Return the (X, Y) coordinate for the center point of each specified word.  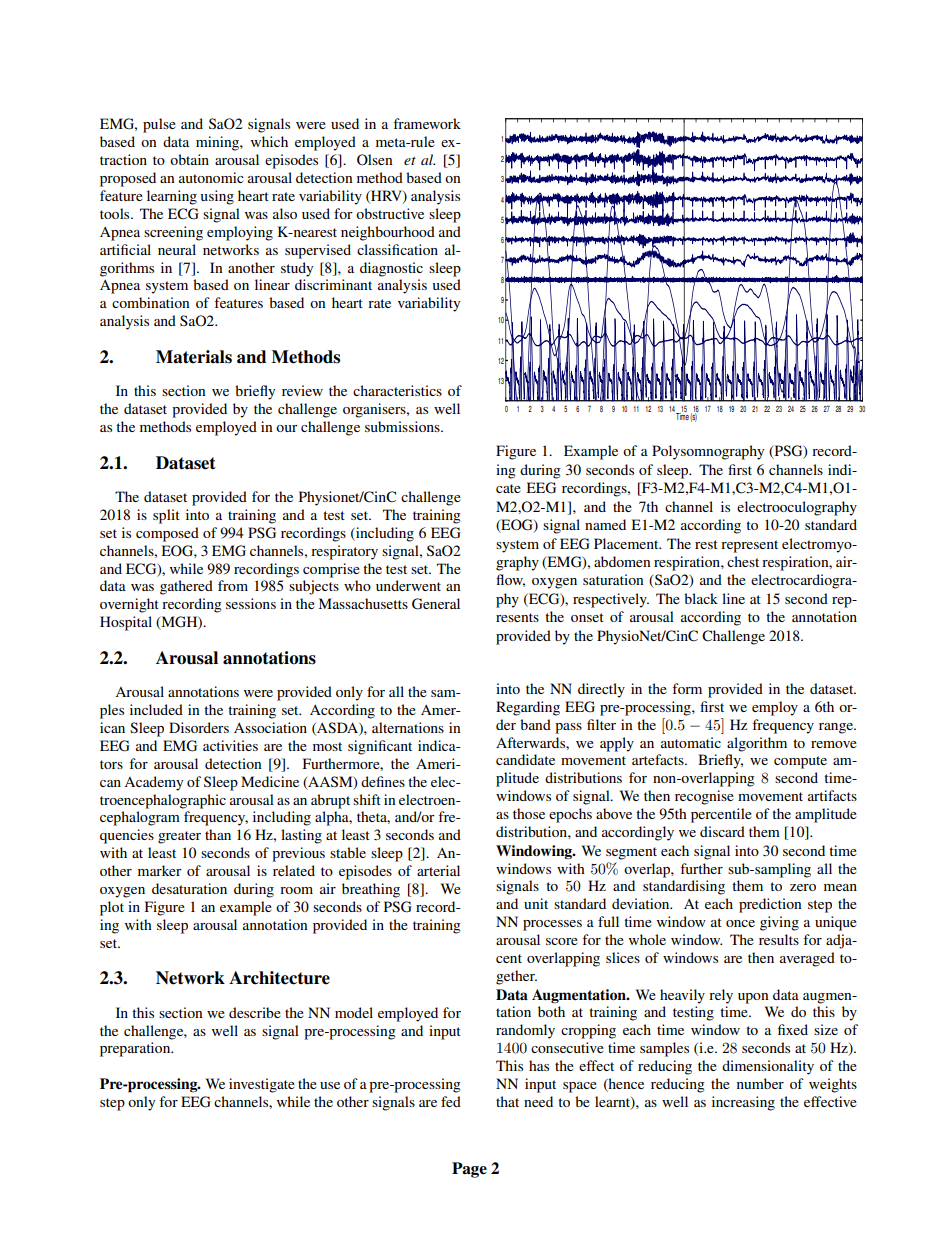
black (701, 598)
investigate (262, 1085)
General (436, 604)
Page (469, 1170)
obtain (189, 159)
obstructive (390, 213)
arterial (438, 870)
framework (427, 123)
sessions (251, 603)
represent (749, 546)
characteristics (397, 390)
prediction (770, 905)
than (218, 834)
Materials (194, 357)
